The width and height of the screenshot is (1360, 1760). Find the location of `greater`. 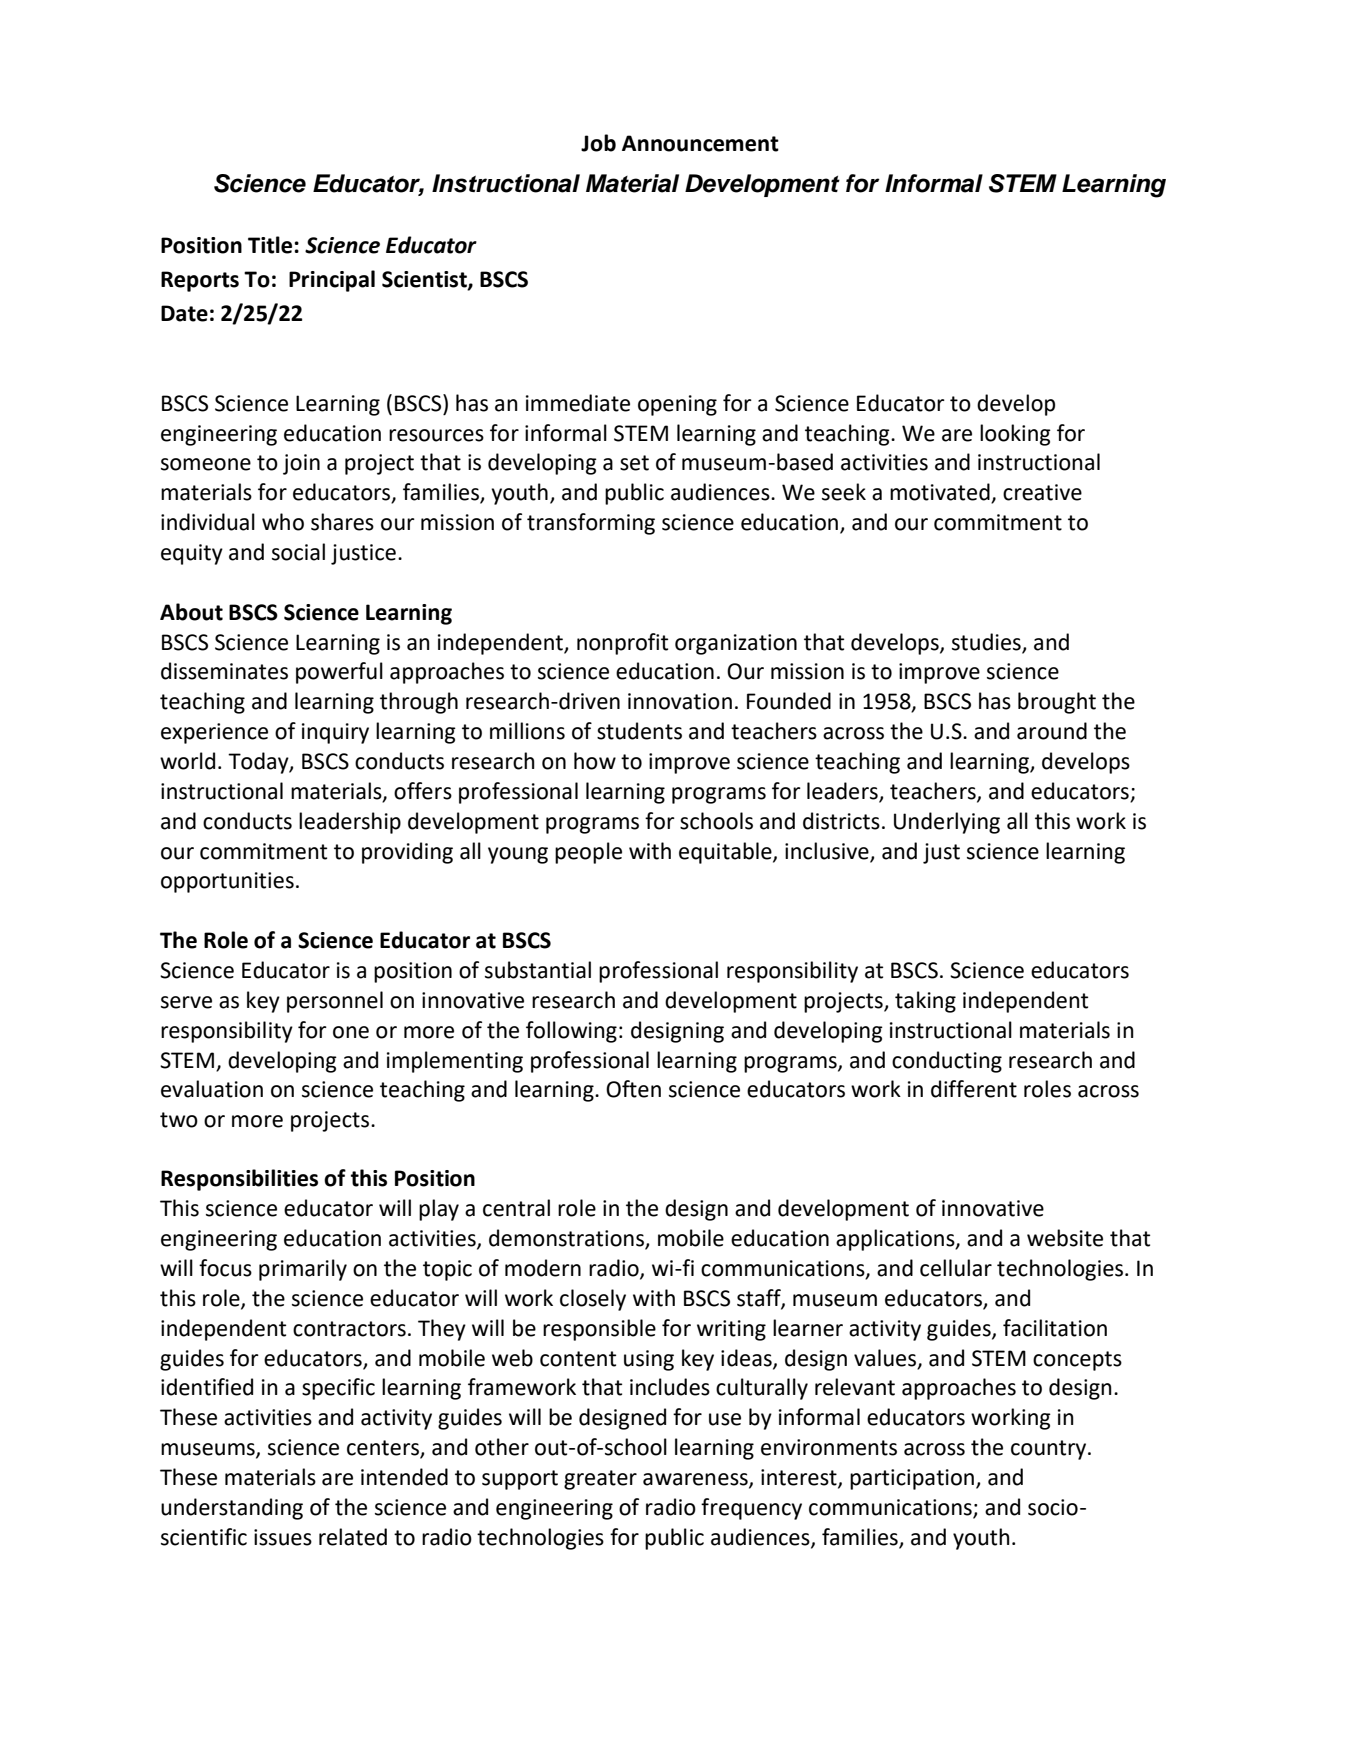

greater is located at coordinates (600, 1480).
